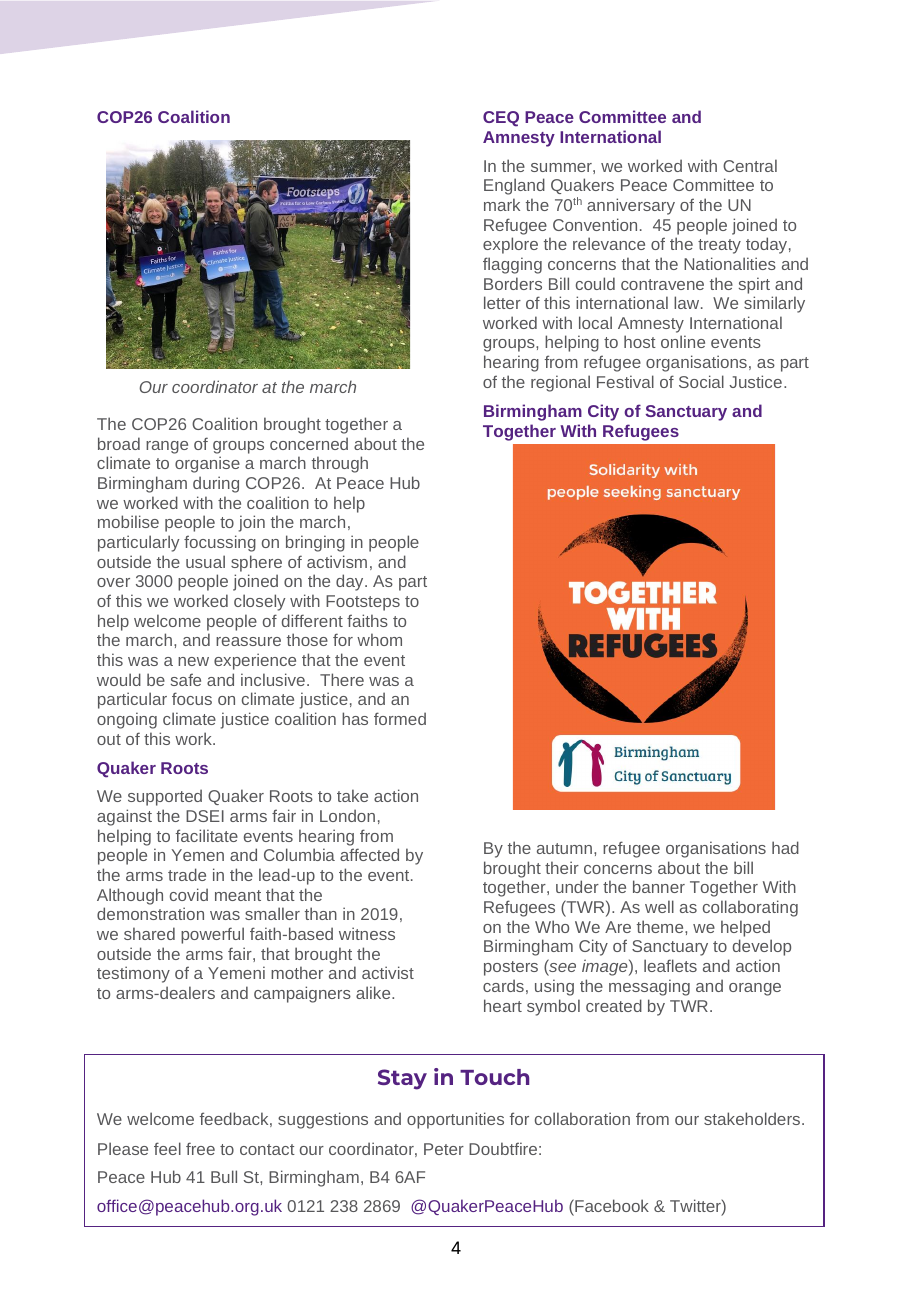 Image resolution: width=924 pixels, height=1307 pixels. I want to click on organise, so click(207, 464).
